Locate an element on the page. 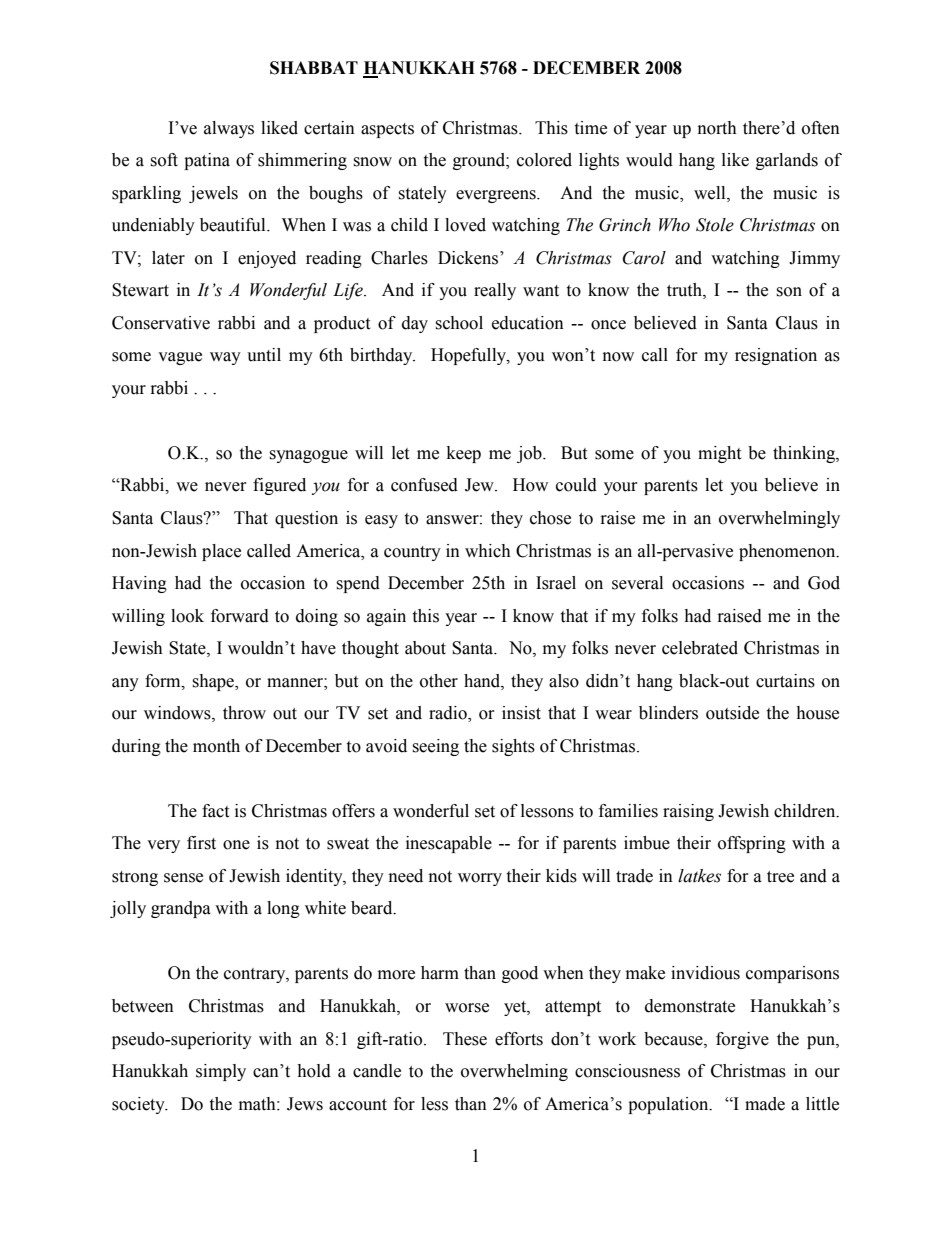 The image size is (952, 1233). worry is located at coordinates (480, 879).
